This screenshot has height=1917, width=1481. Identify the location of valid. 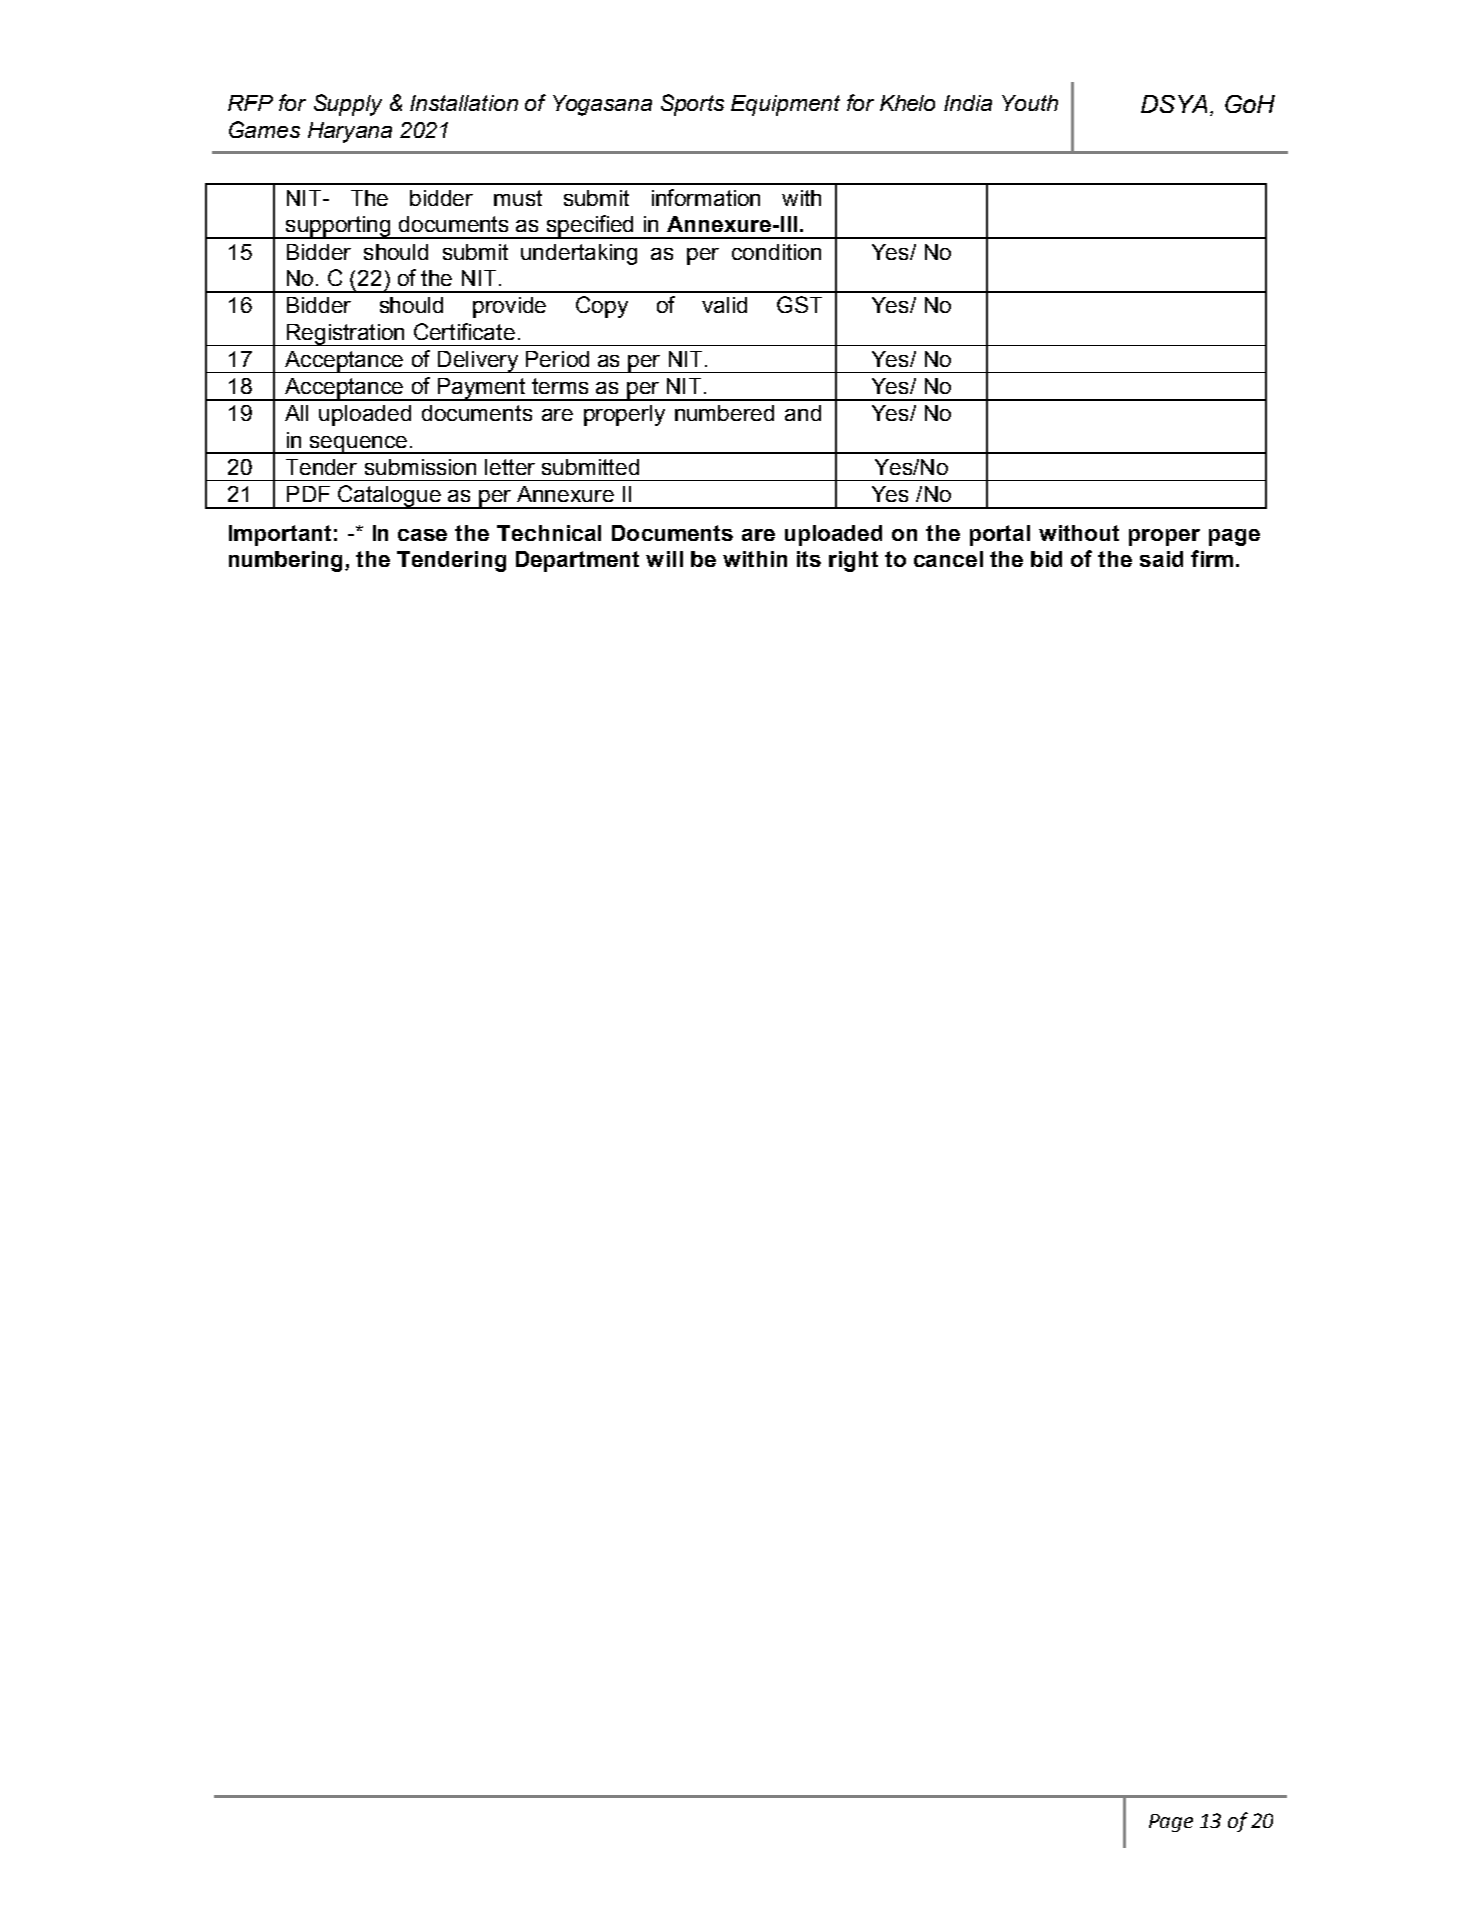
(724, 305).
